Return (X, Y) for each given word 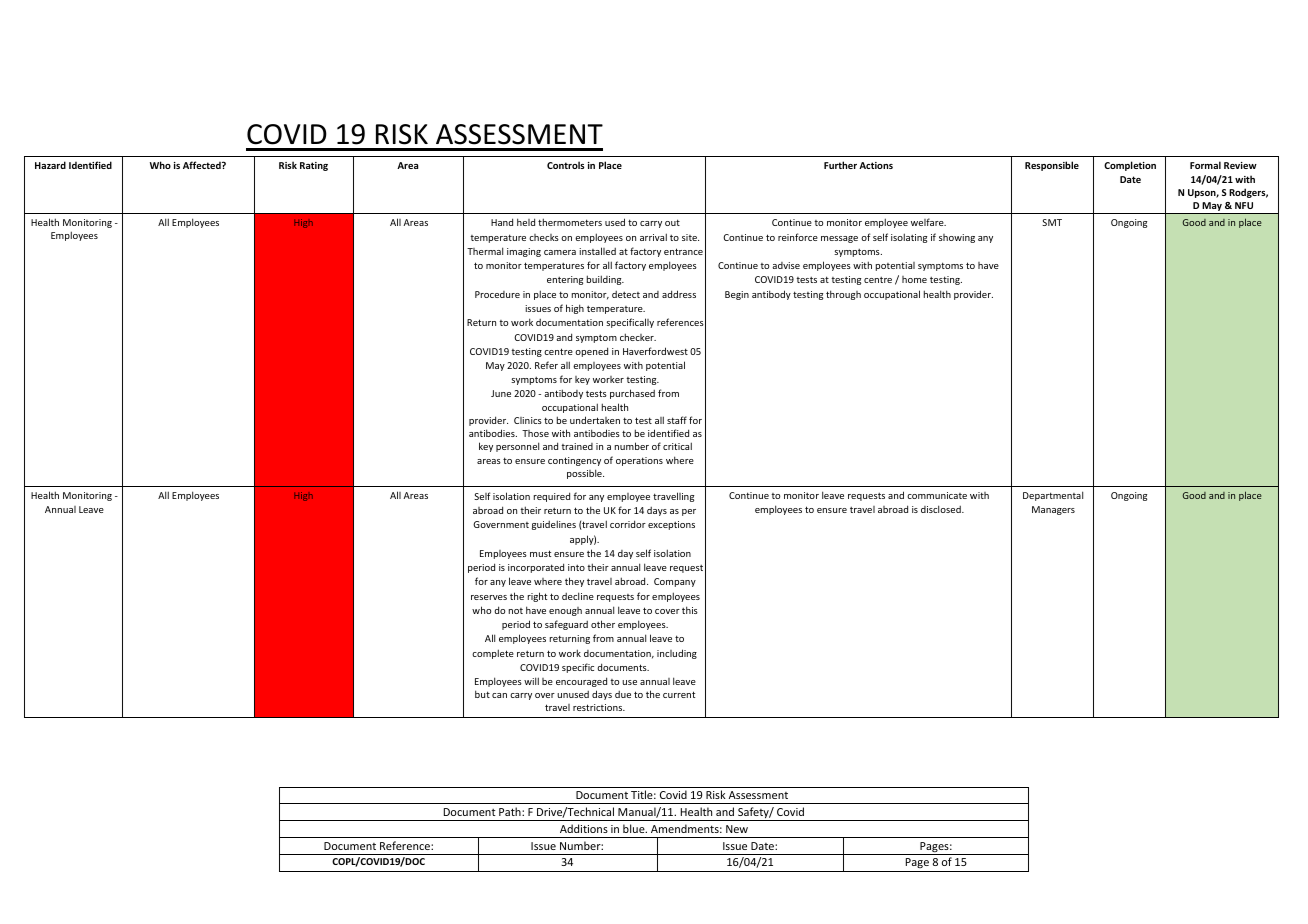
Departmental (1053, 496)
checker (638, 337)
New (737, 829)
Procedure (497, 294)
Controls (565, 165)
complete (493, 654)
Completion (1130, 166)
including (677, 654)
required (552, 497)
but (482, 694)
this (690, 610)
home (914, 279)
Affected (203, 165)
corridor (628, 524)
